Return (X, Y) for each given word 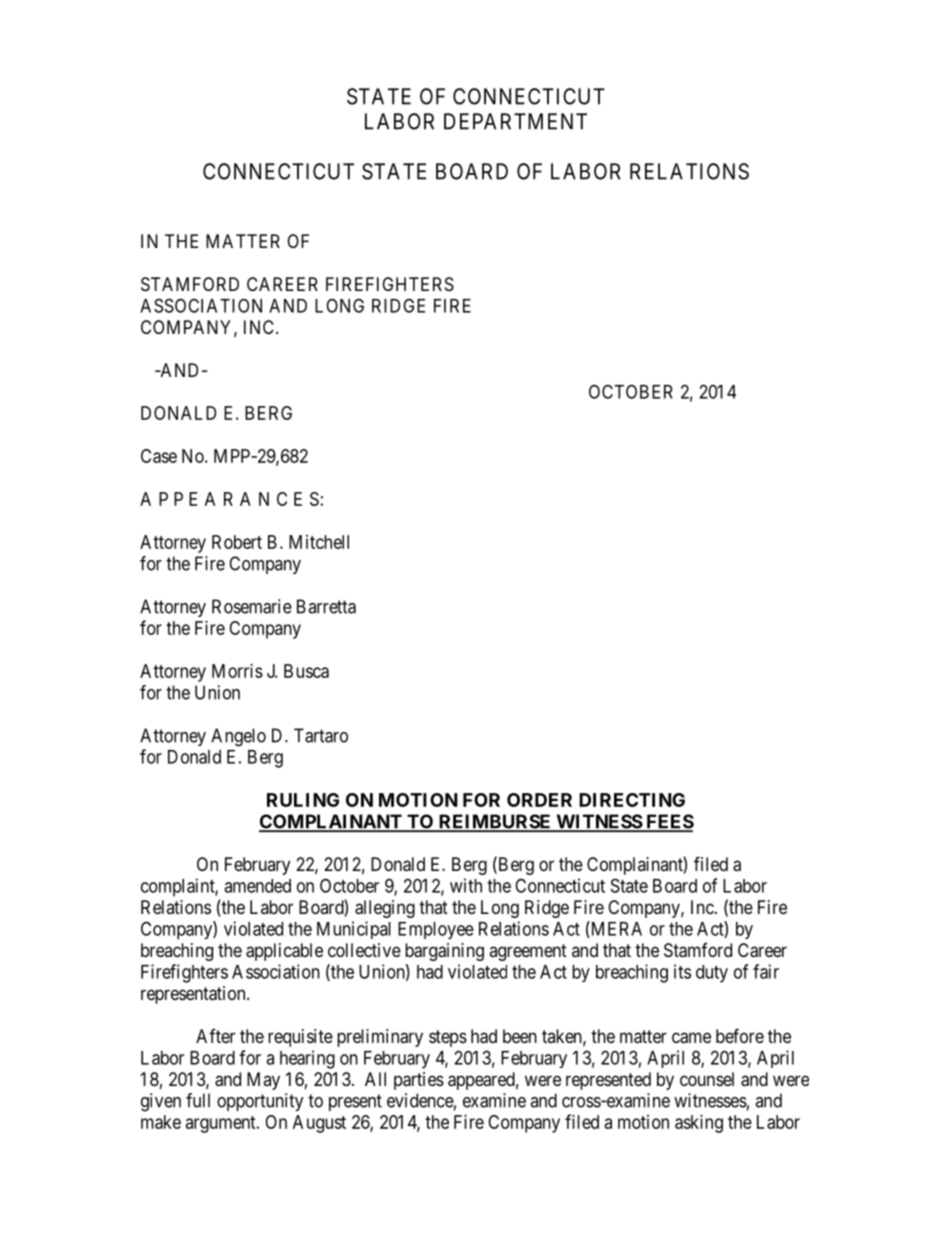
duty (712, 974)
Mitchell (319, 542)
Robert (237, 542)
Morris (237, 671)
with (466, 885)
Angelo (238, 737)
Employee (436, 930)
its (682, 971)
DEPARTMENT (515, 121)
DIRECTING (632, 800)
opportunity (260, 1102)
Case (159, 456)
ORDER (539, 800)
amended (257, 886)
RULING (303, 800)
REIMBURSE (495, 822)
